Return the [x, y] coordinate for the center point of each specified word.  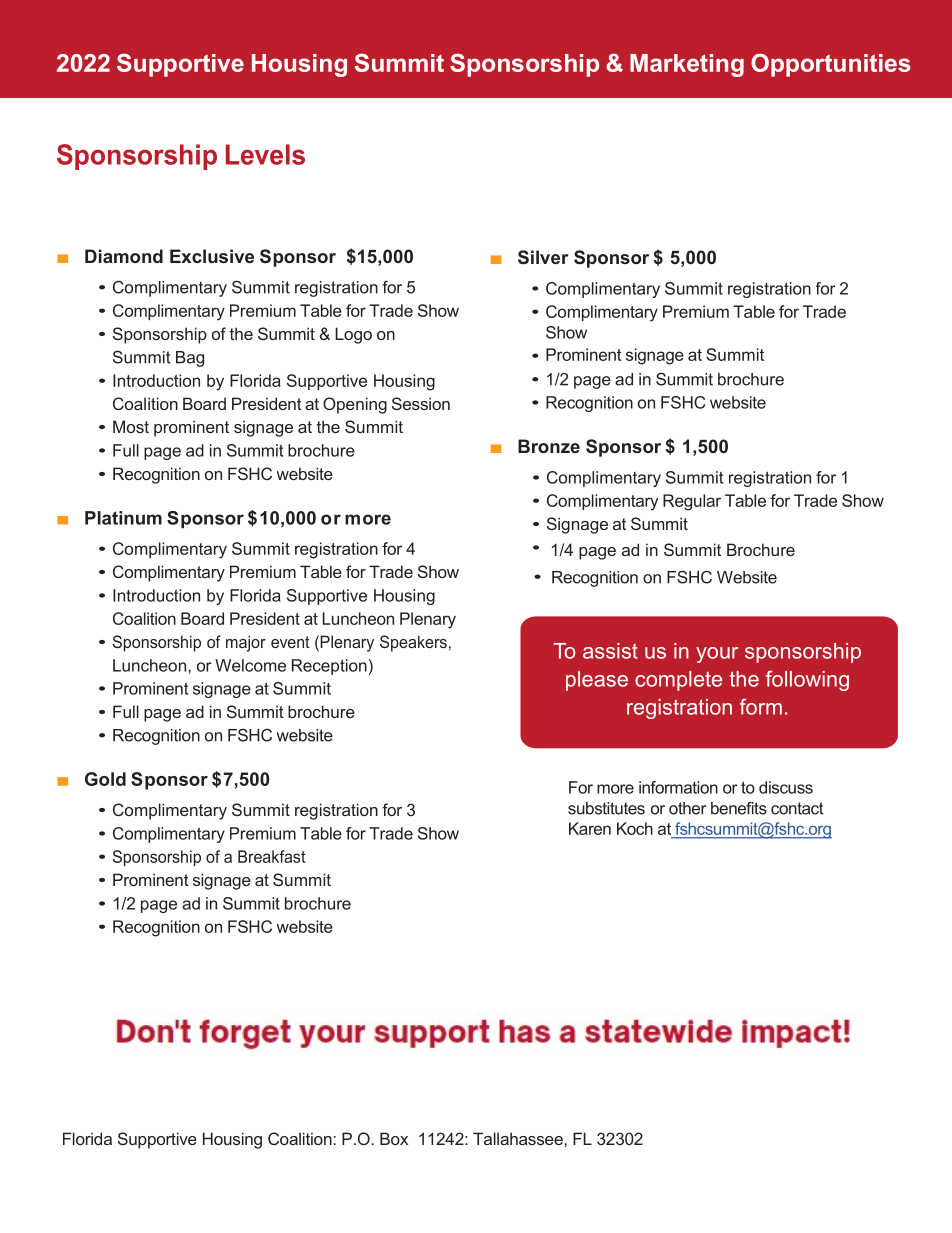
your [717, 655]
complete [678, 681]
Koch [635, 828]
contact [797, 808]
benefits [739, 808]
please [597, 681]
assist [610, 651]
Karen [590, 828]
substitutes [606, 808]
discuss [786, 787]
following [807, 680]
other [687, 808]
